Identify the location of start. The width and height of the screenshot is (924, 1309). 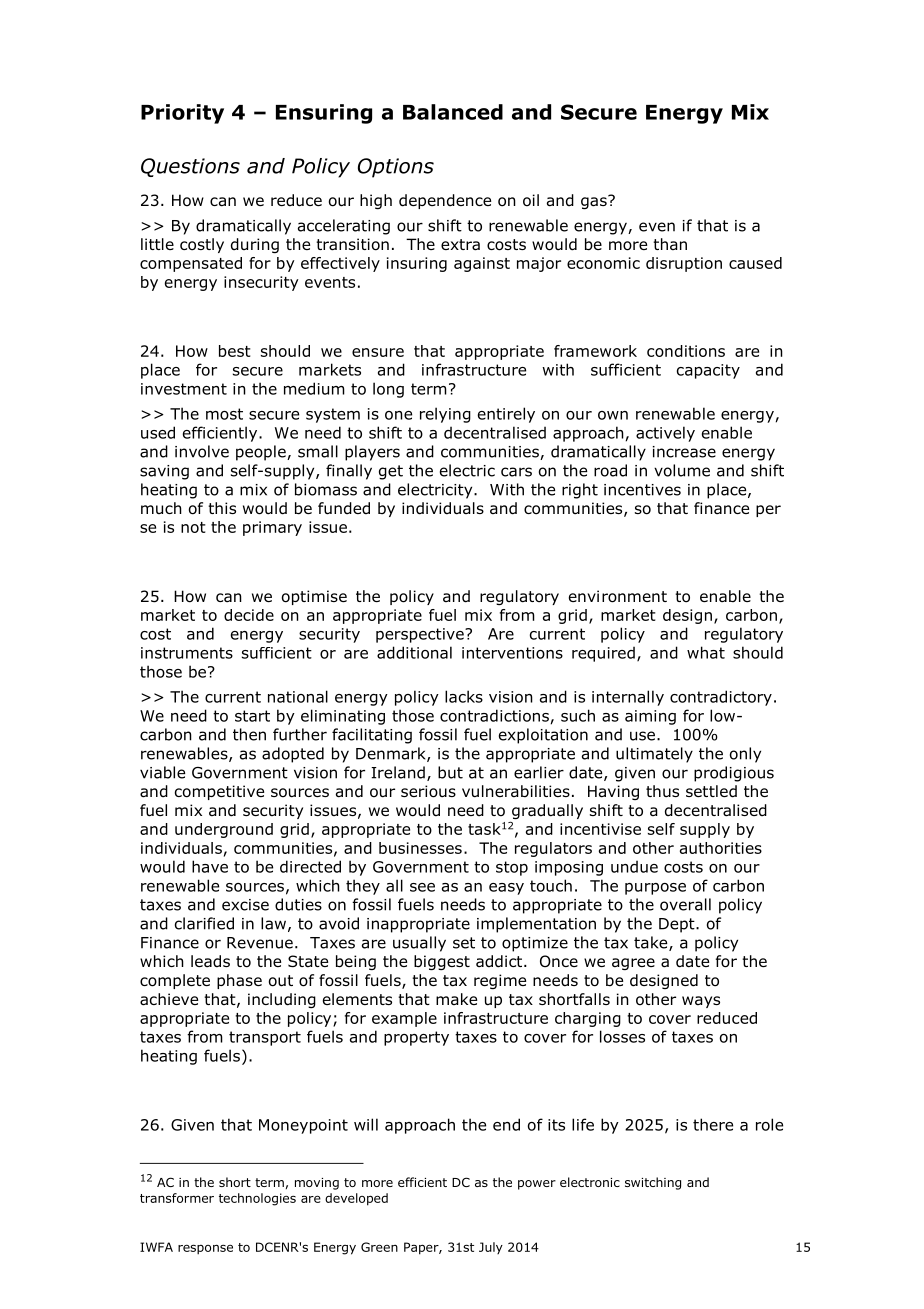
(252, 716).
